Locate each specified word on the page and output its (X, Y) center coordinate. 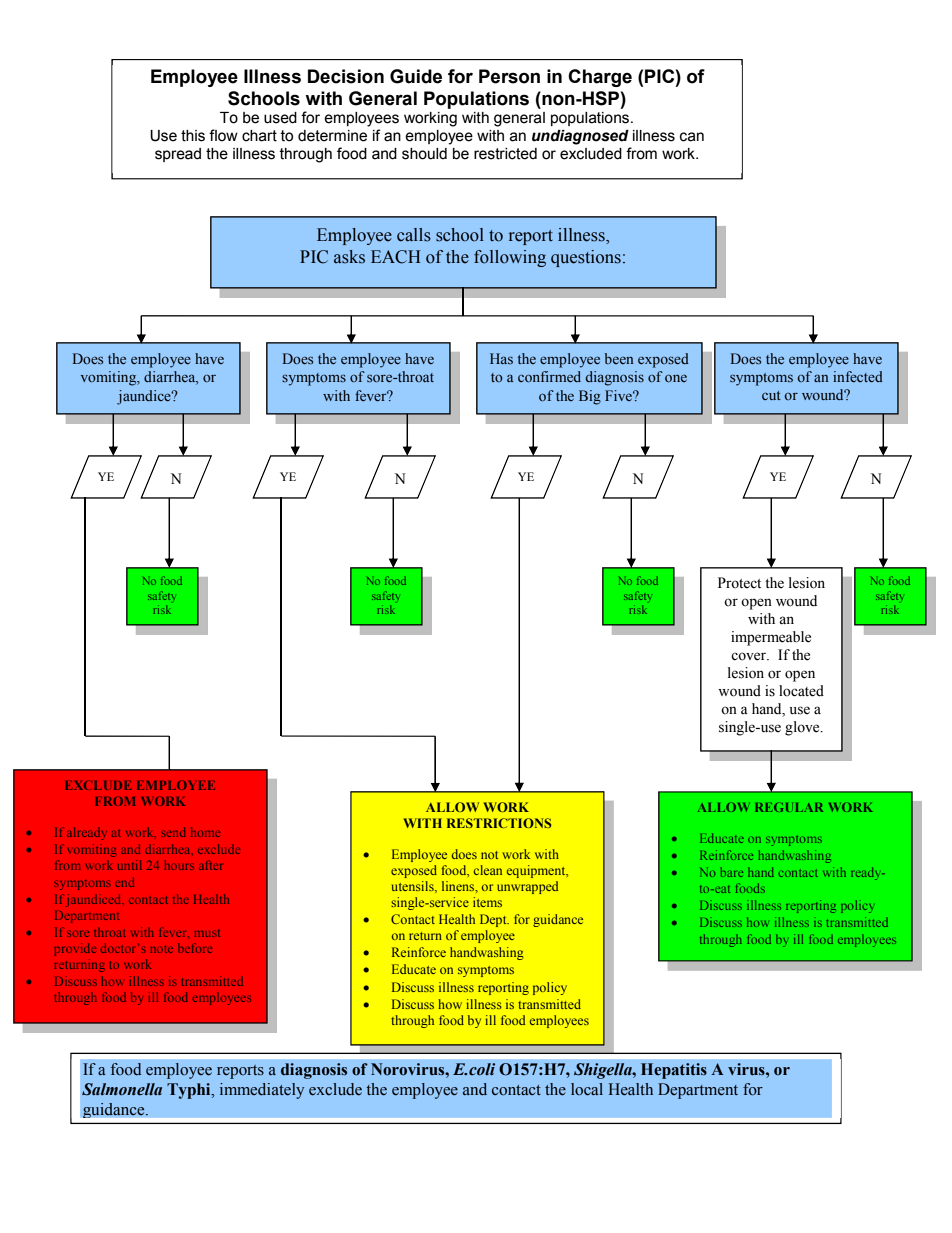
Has (501, 358)
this (193, 136)
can (692, 137)
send (173, 832)
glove (803, 728)
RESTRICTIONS (499, 823)
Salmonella (122, 1089)
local (587, 1089)
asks (349, 257)
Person (509, 76)
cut (771, 395)
